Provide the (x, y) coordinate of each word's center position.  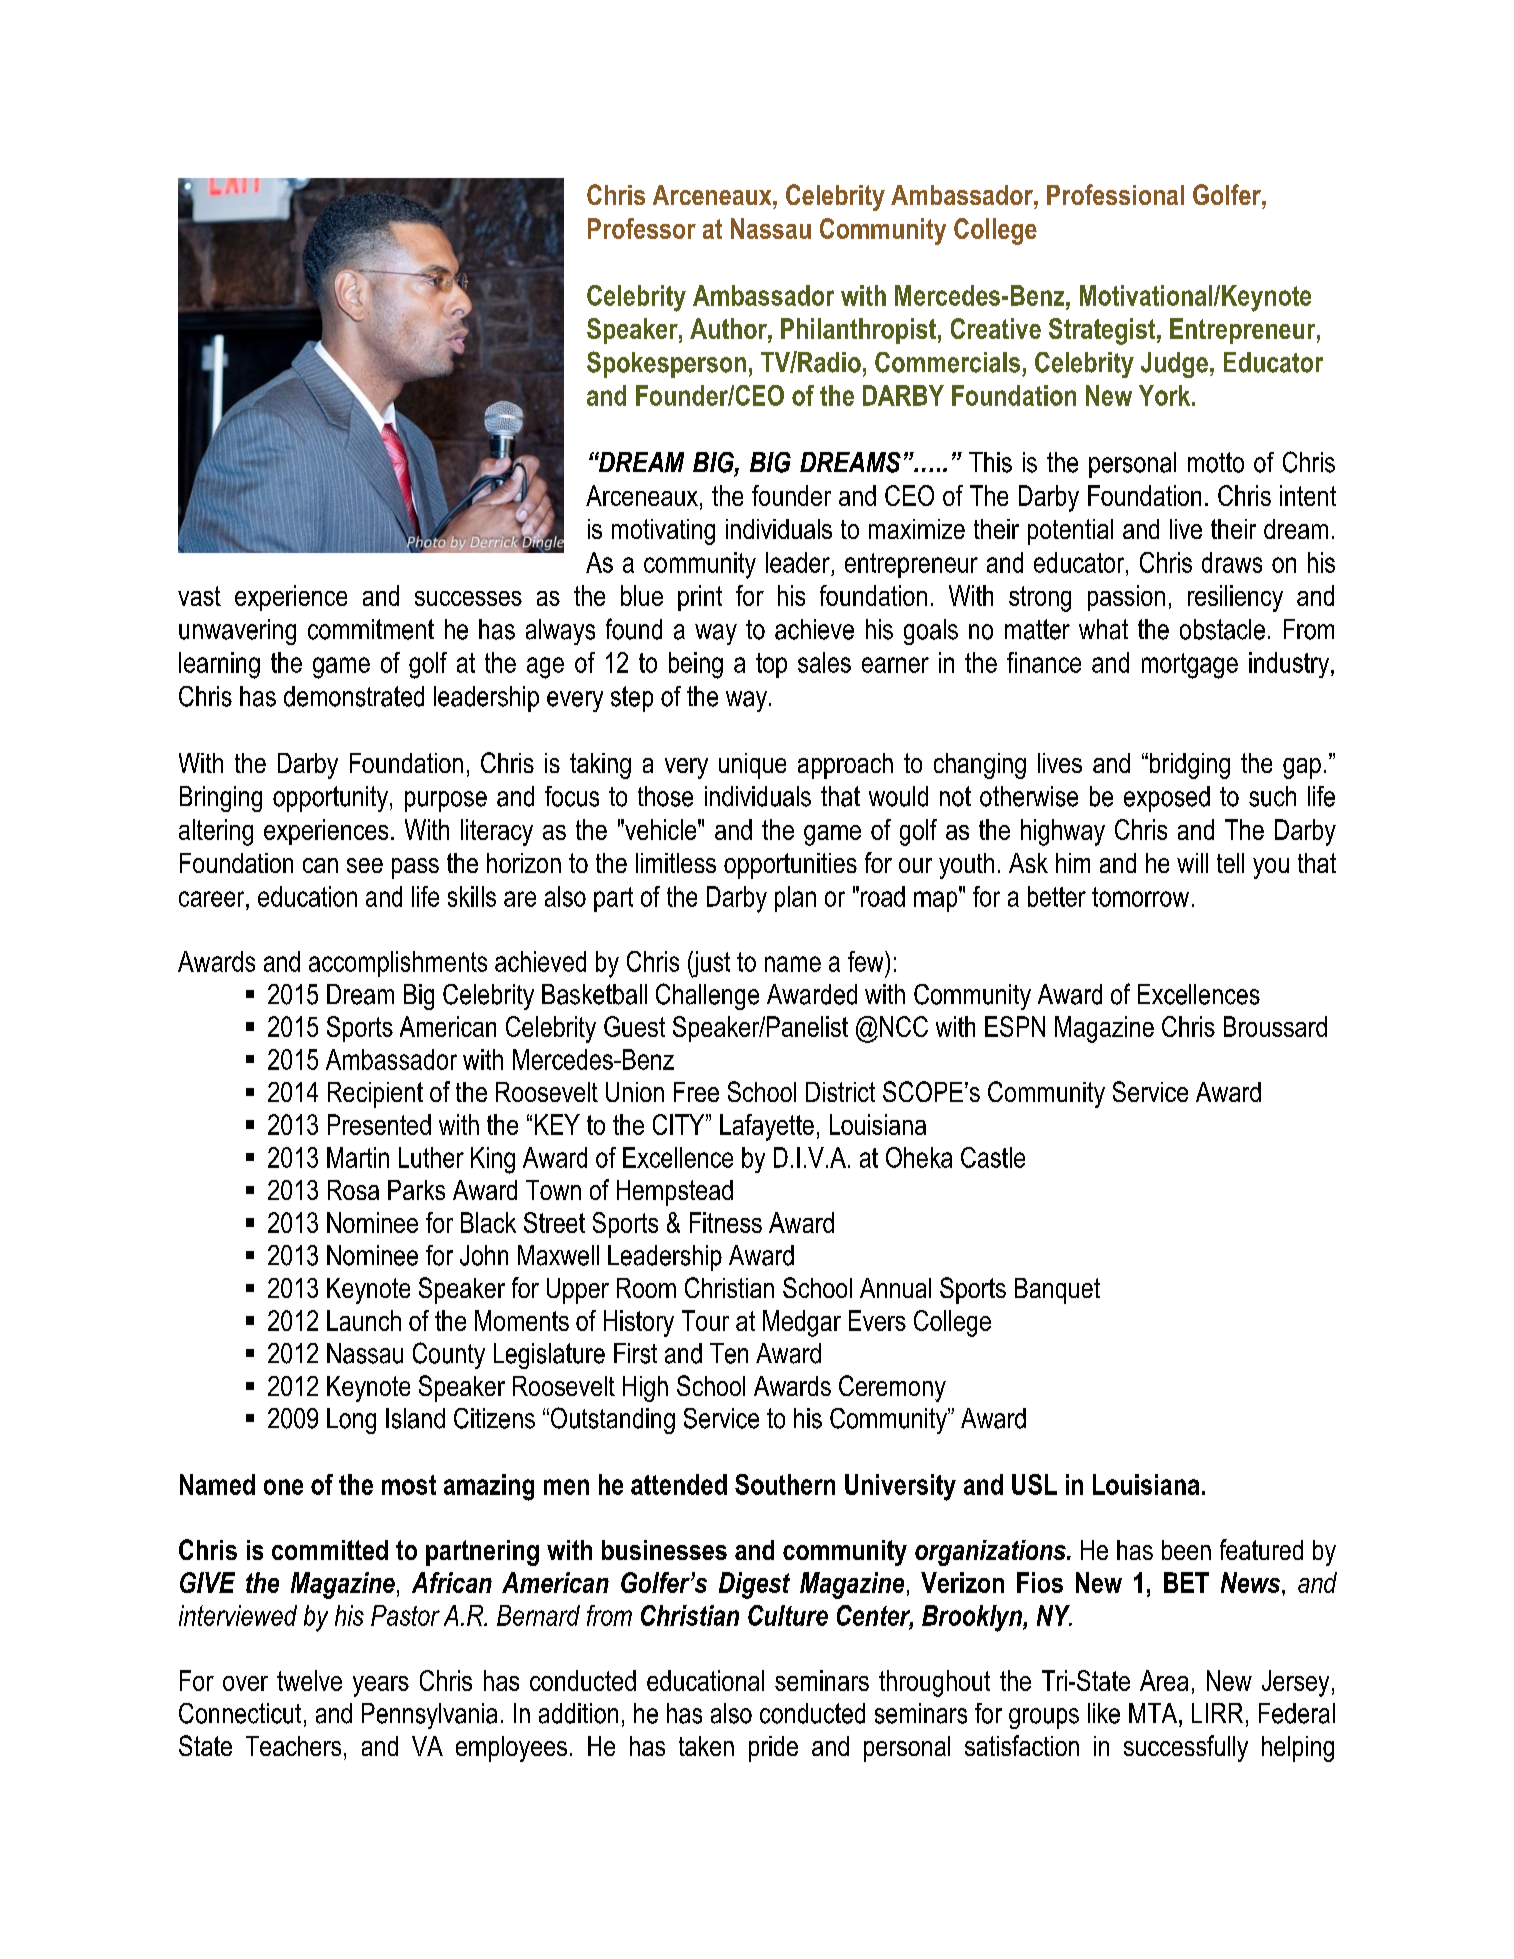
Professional (1115, 194)
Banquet (1057, 1291)
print (700, 598)
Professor (642, 228)
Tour (705, 1320)
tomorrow (1140, 897)
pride (773, 1749)
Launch (364, 1320)
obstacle (1222, 629)
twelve (309, 1680)
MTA (1154, 1713)
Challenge (707, 996)
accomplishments (398, 964)
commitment (371, 629)
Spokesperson (666, 364)
